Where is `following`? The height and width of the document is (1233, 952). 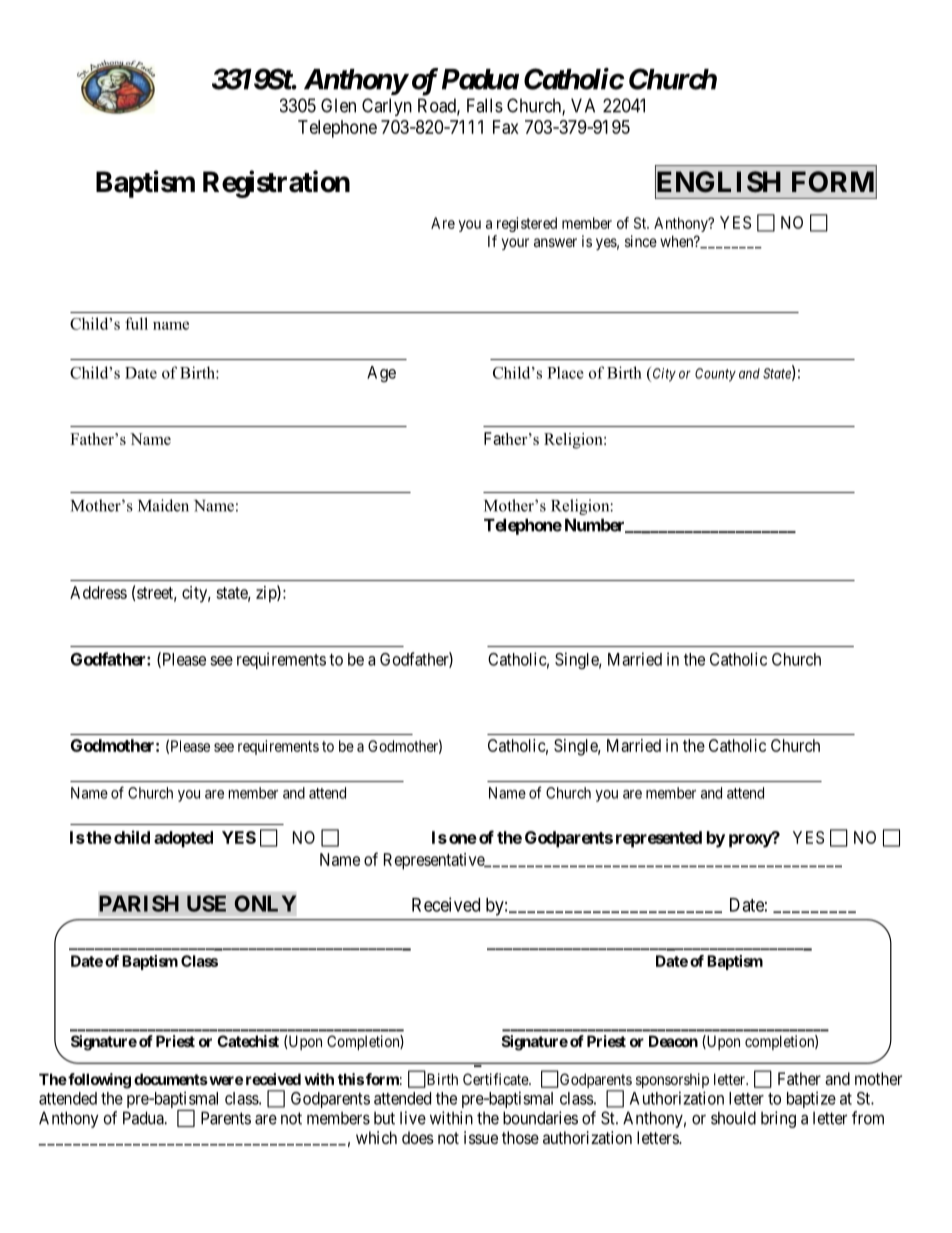
following is located at coordinates (98, 1081).
